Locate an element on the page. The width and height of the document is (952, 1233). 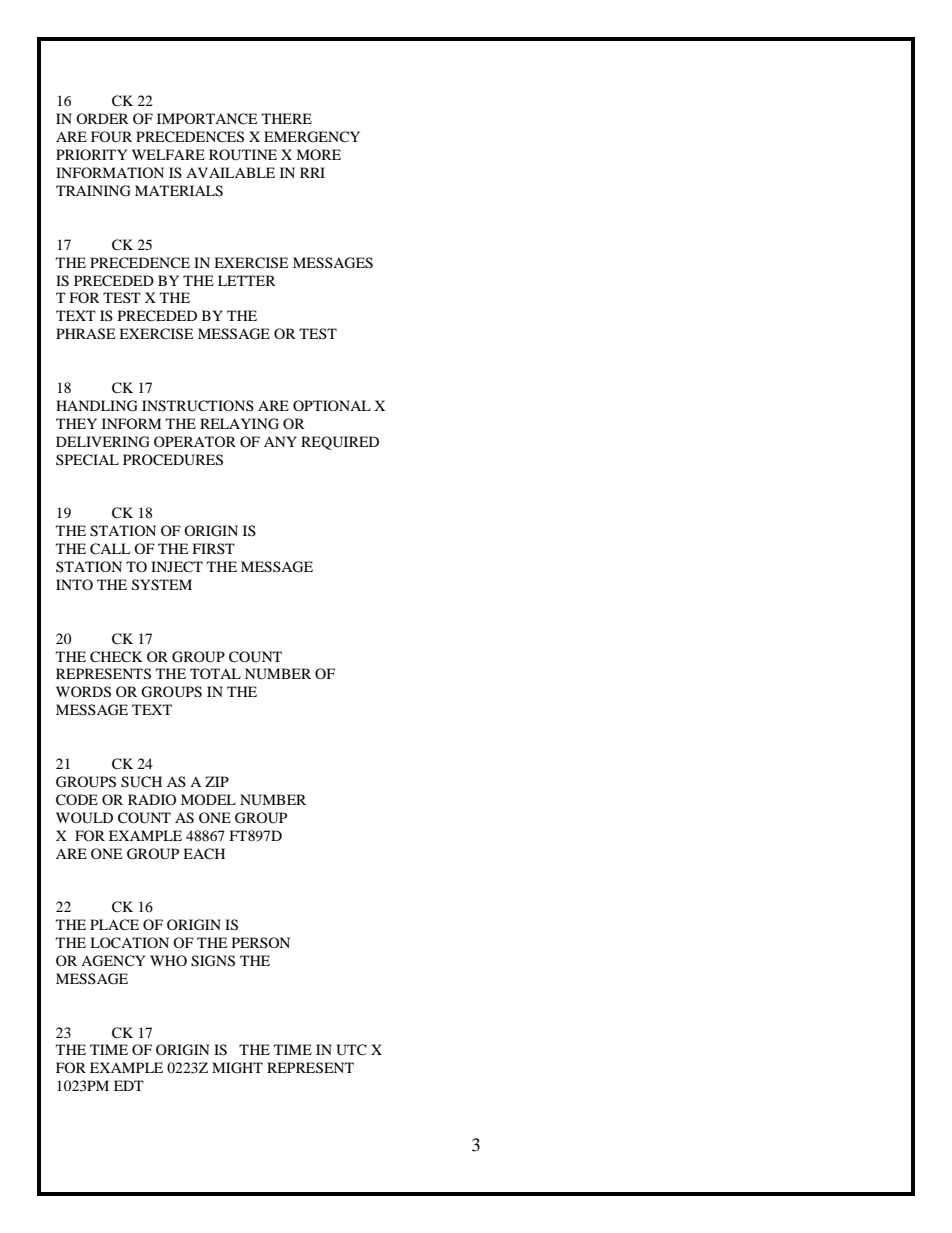
REQUIRED is located at coordinates (340, 443).
